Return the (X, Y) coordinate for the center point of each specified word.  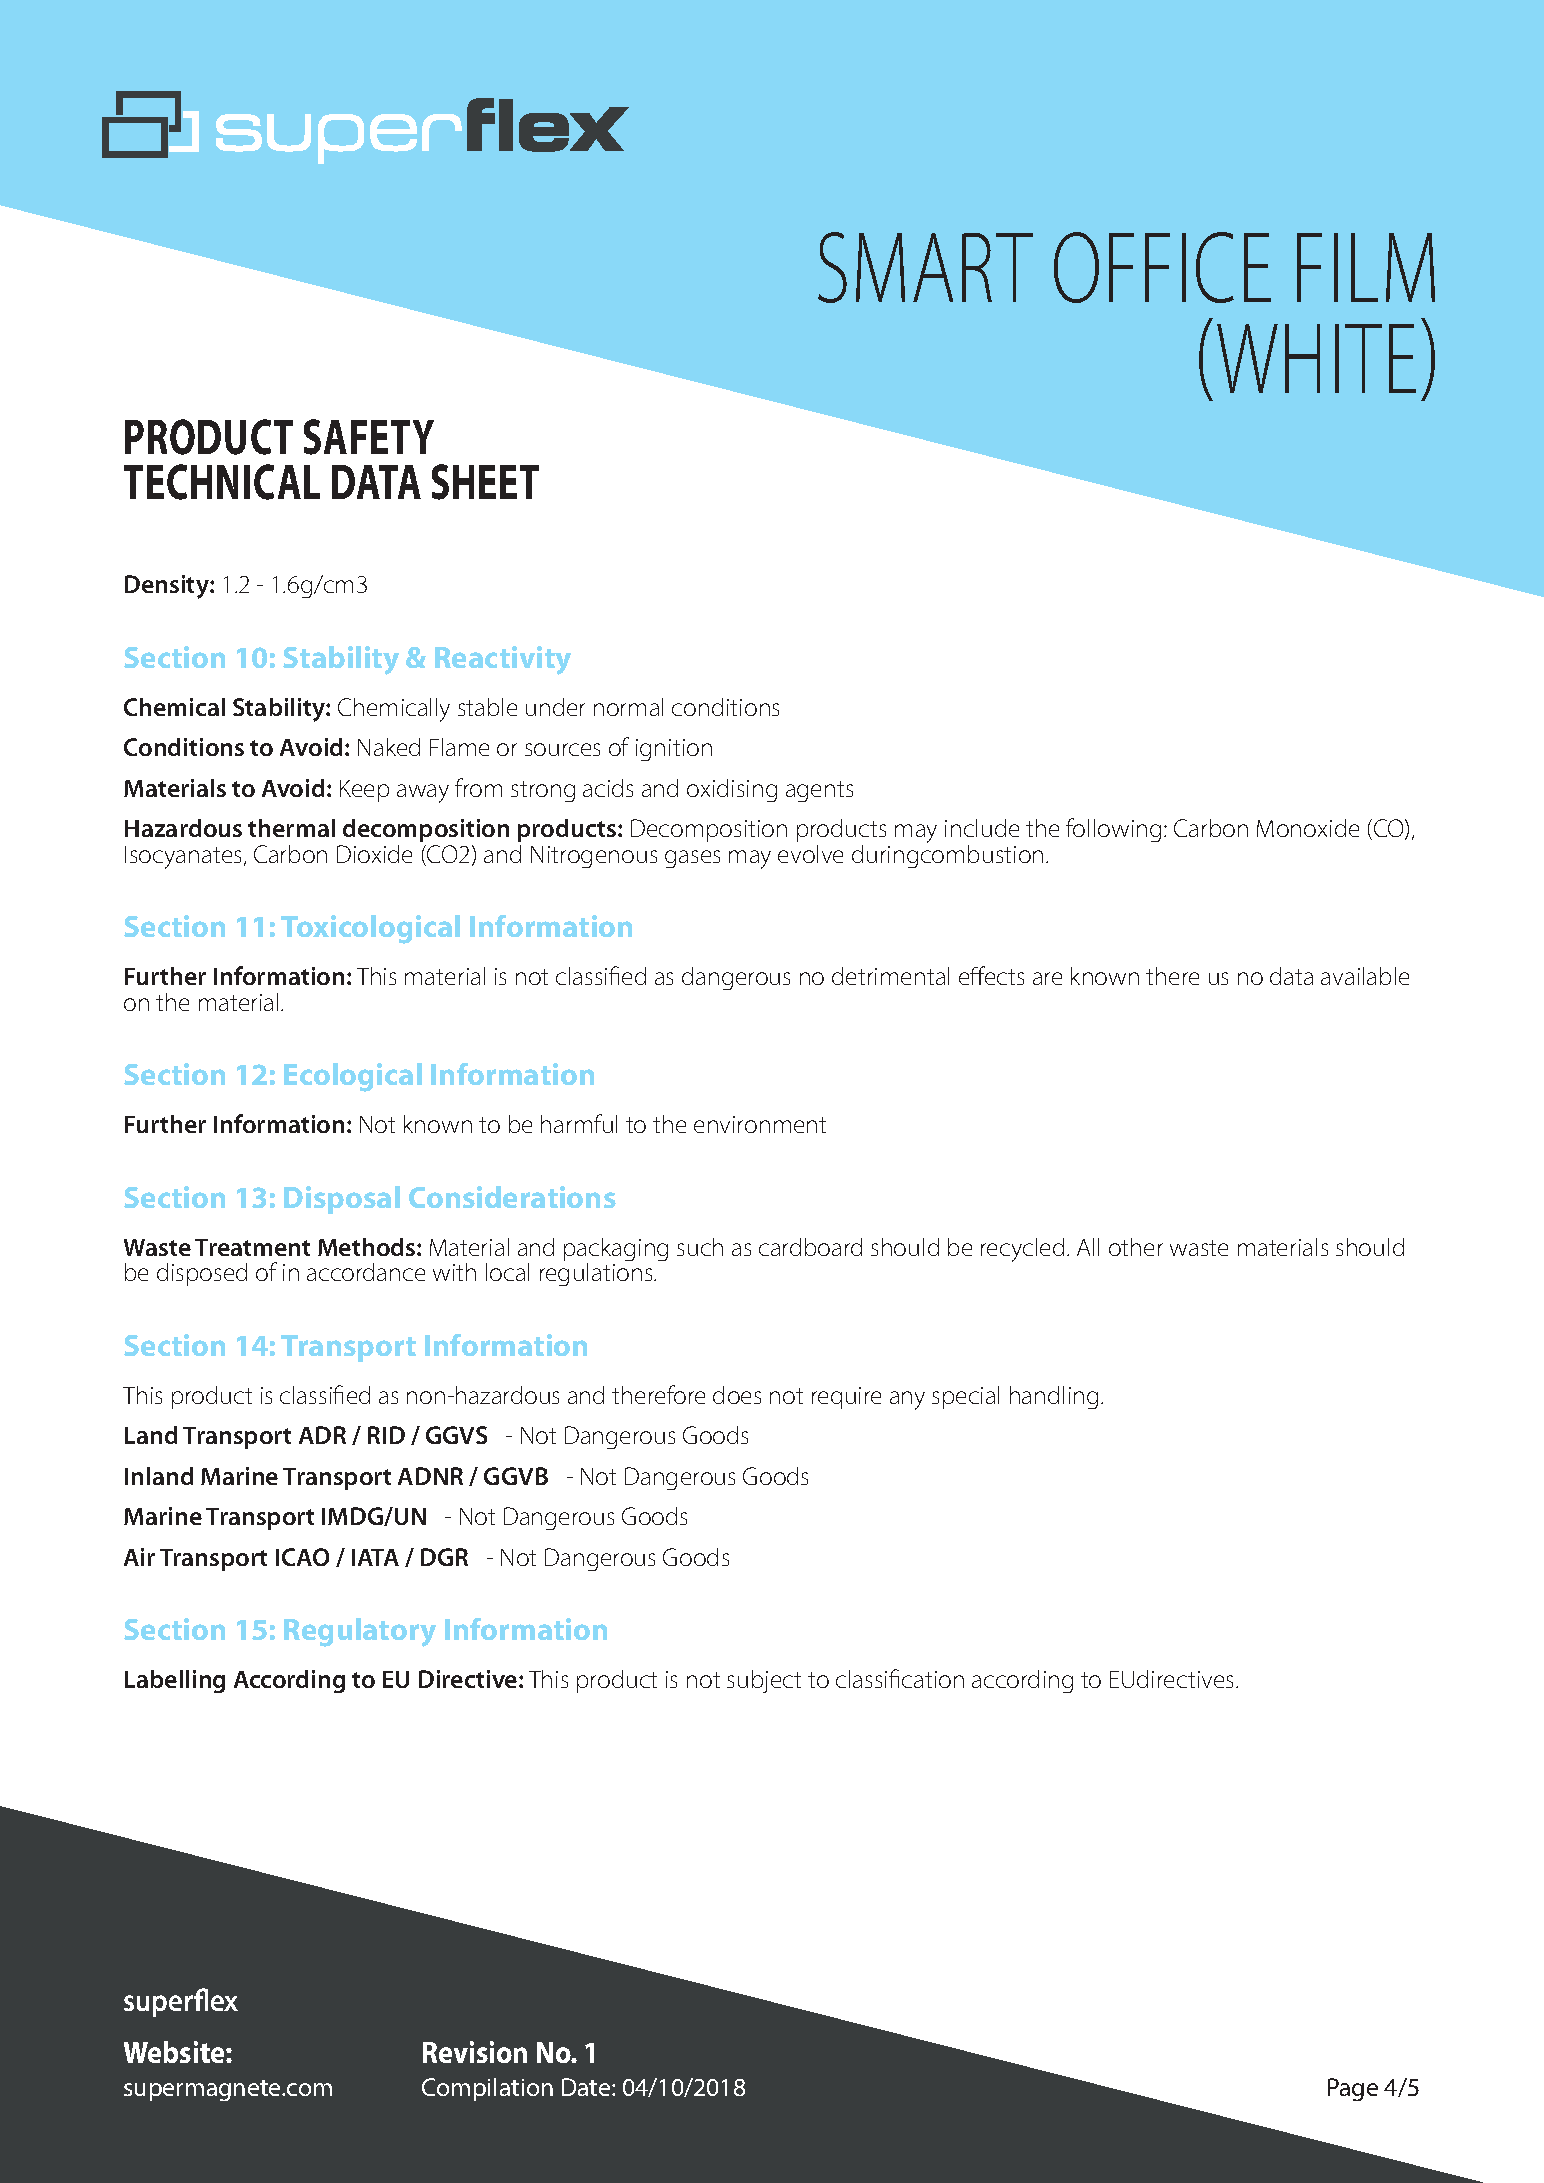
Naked (389, 747)
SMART (925, 267)
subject (764, 1681)
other (1136, 1247)
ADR (322, 1435)
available (1365, 976)
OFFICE (1162, 267)
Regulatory (360, 1632)
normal (628, 707)
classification (900, 1678)
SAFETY (369, 437)
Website (175, 2052)
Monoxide (1308, 828)
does (737, 1395)
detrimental (890, 976)
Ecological (353, 1077)
